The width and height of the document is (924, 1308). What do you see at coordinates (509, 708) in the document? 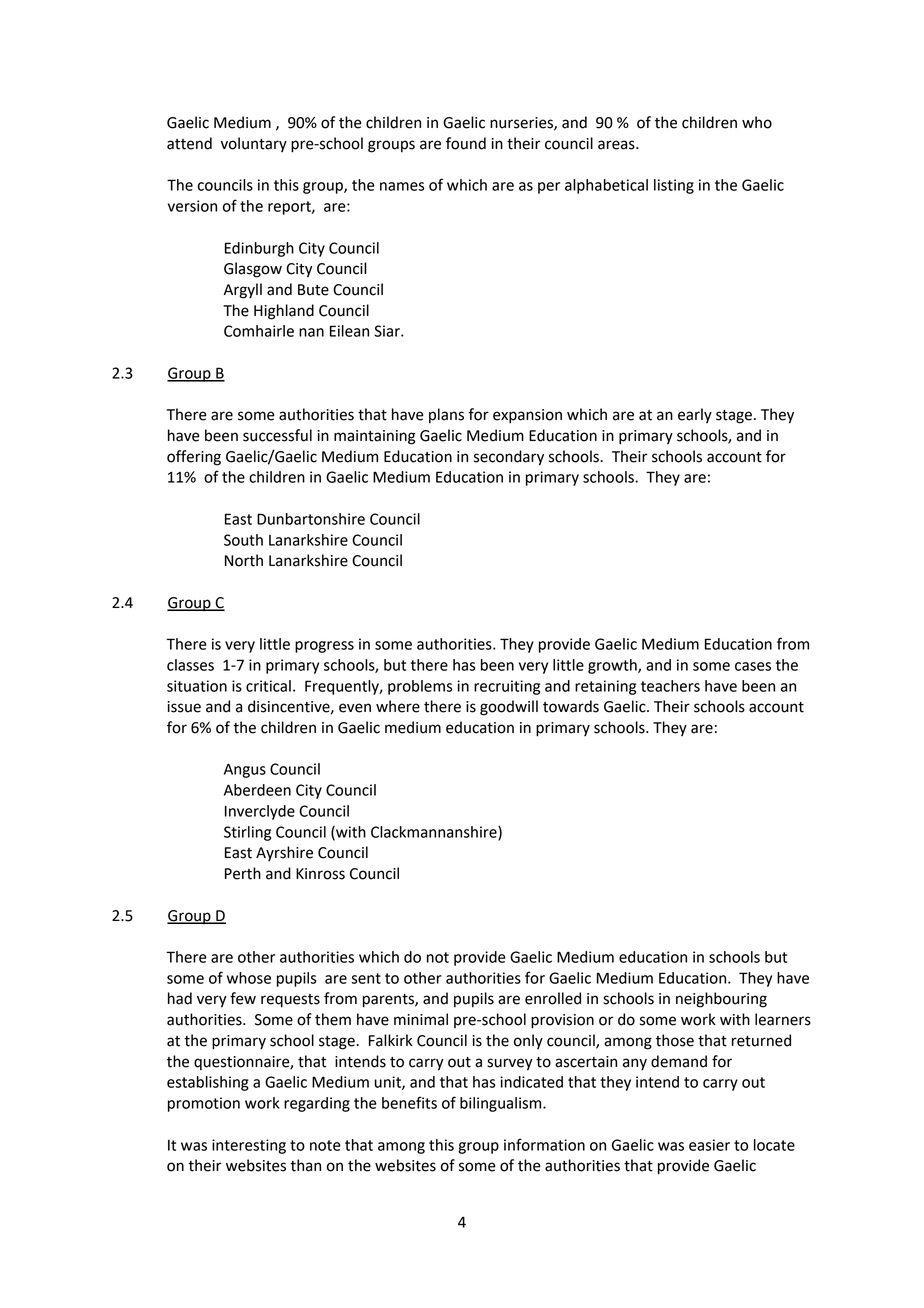
I see `goodwill` at bounding box center [509, 708].
